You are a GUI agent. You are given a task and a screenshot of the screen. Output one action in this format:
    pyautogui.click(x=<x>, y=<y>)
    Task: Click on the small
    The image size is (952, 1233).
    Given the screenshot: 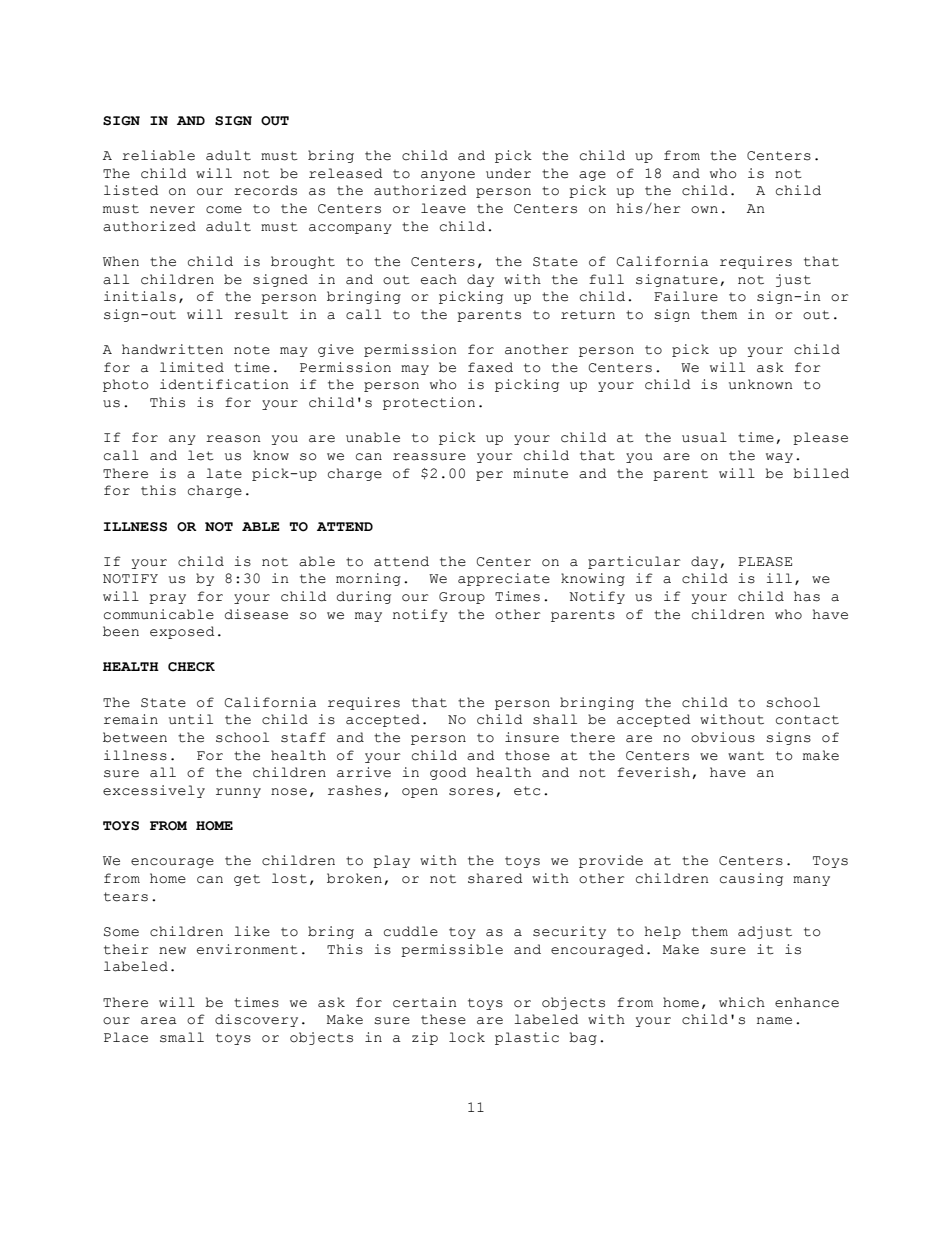 What is the action you would take?
    pyautogui.click(x=182, y=1037)
